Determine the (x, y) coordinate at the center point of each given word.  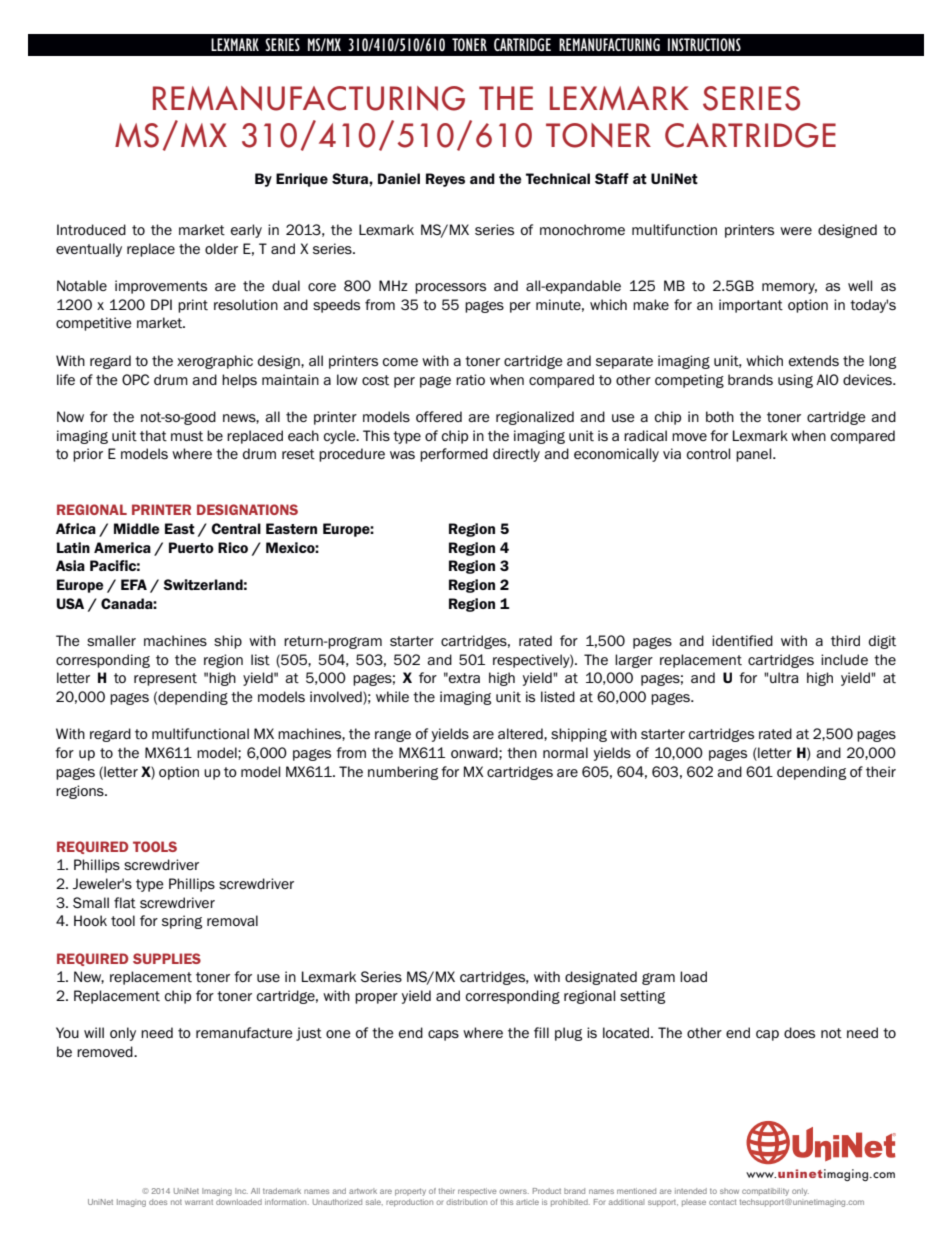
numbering (403, 773)
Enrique (302, 180)
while (392, 696)
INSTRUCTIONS (704, 44)
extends (814, 361)
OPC (135, 379)
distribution (466, 1202)
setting (642, 997)
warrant (199, 1202)
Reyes (445, 180)
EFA (134, 584)
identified (742, 640)
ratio (470, 379)
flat (125, 903)
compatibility (765, 1192)
